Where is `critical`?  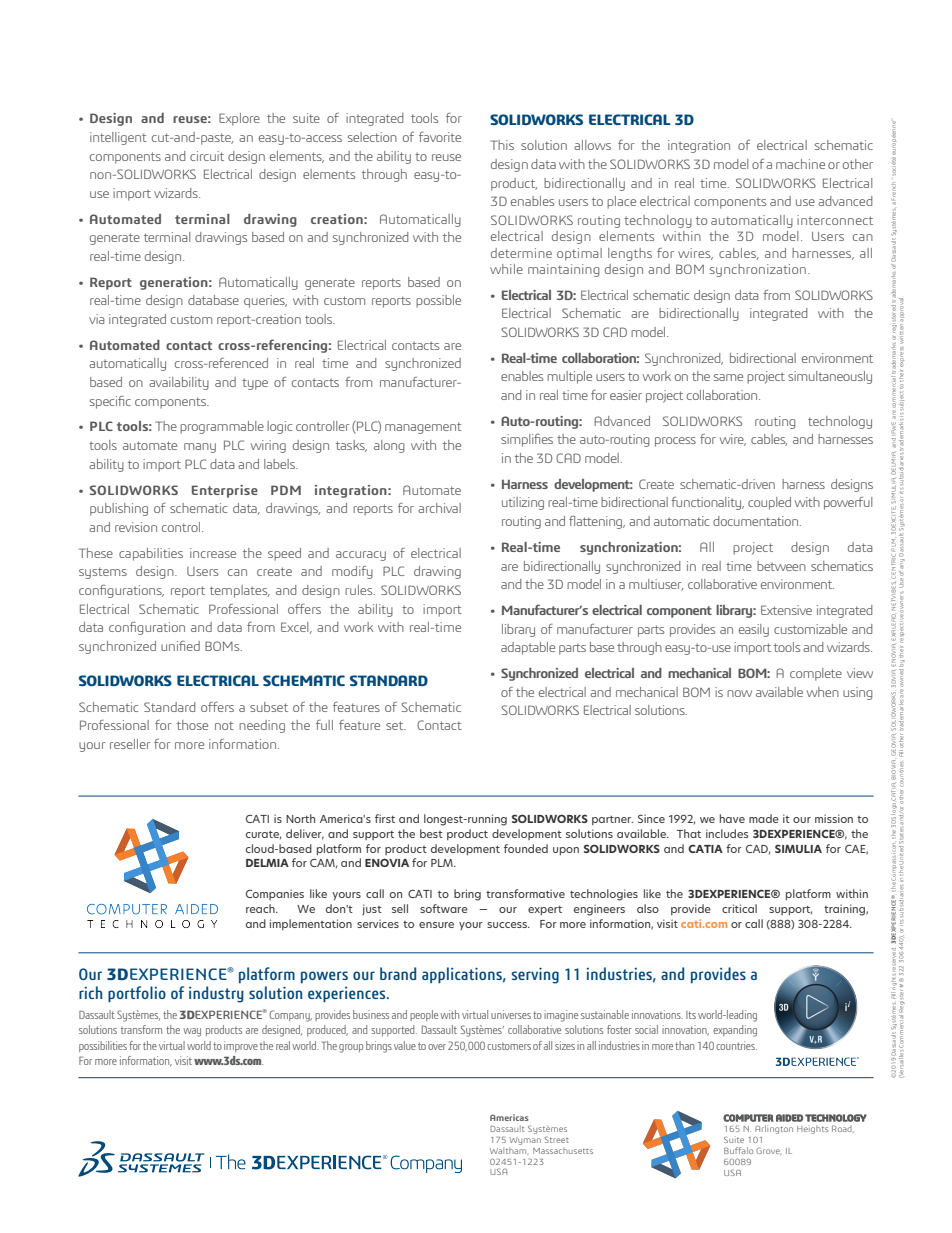 critical is located at coordinates (739, 908).
